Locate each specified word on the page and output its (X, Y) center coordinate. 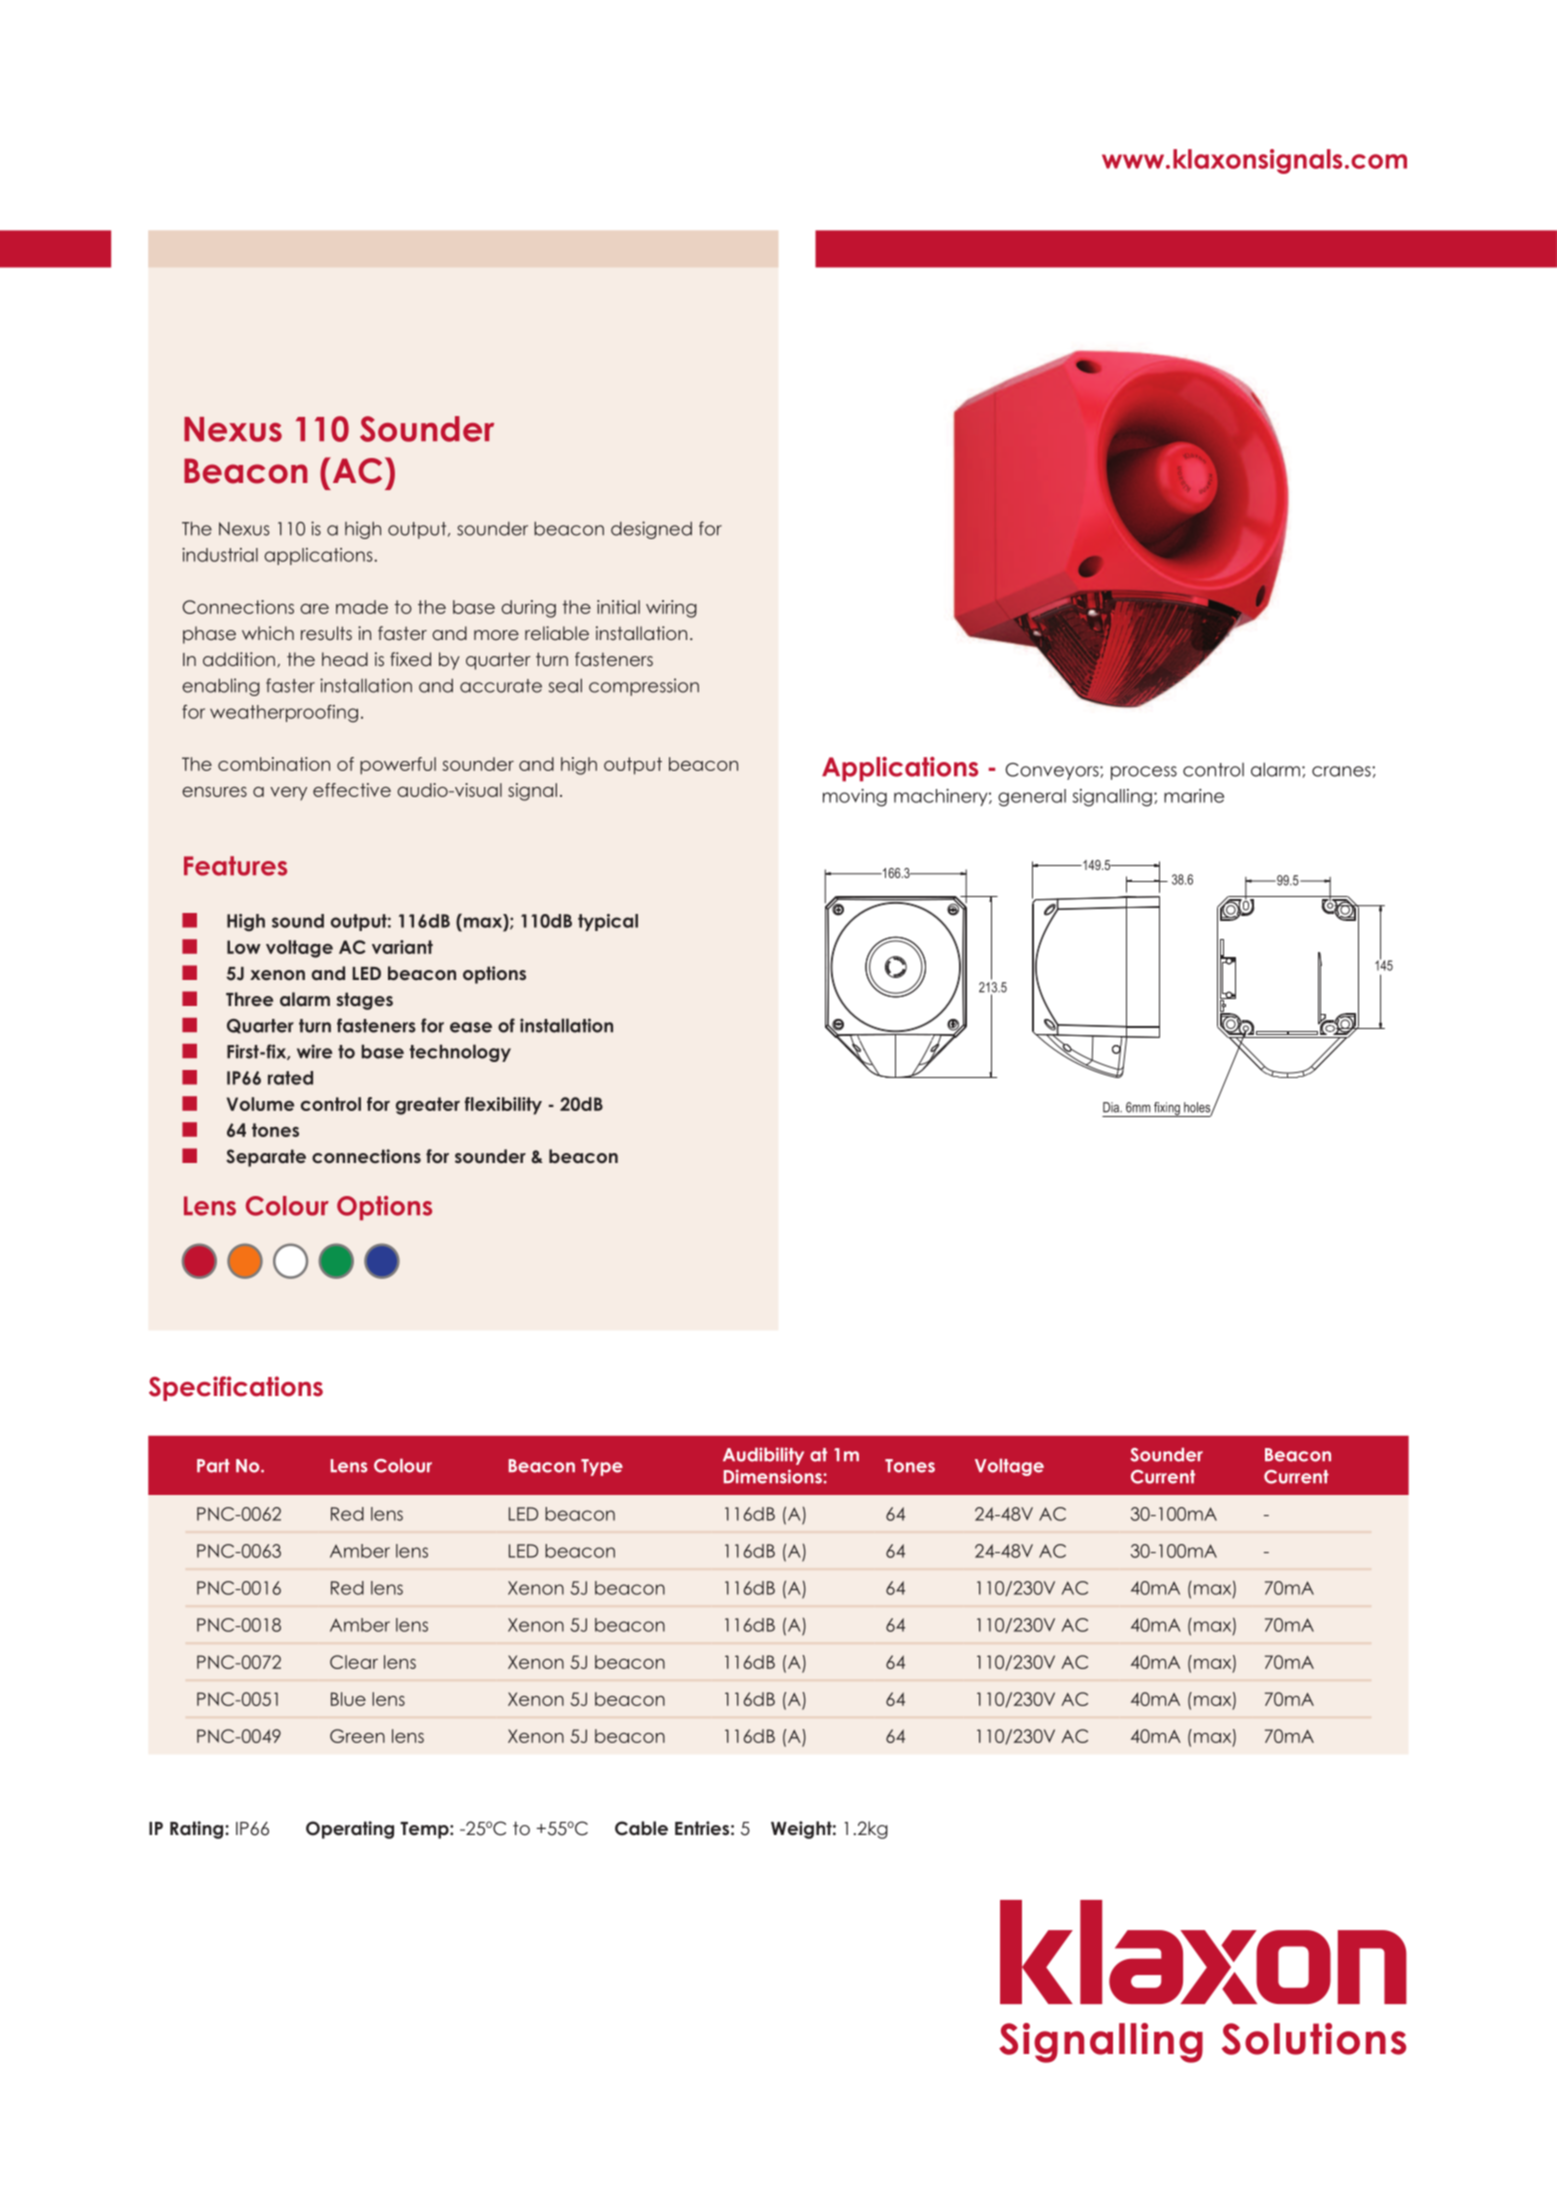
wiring (671, 609)
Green (357, 1736)
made (362, 607)
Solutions (1314, 2039)
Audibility (763, 1456)
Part (213, 1466)
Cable (641, 1828)
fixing (1167, 1109)
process (1144, 773)
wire (314, 1051)
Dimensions (774, 1476)
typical (608, 922)
